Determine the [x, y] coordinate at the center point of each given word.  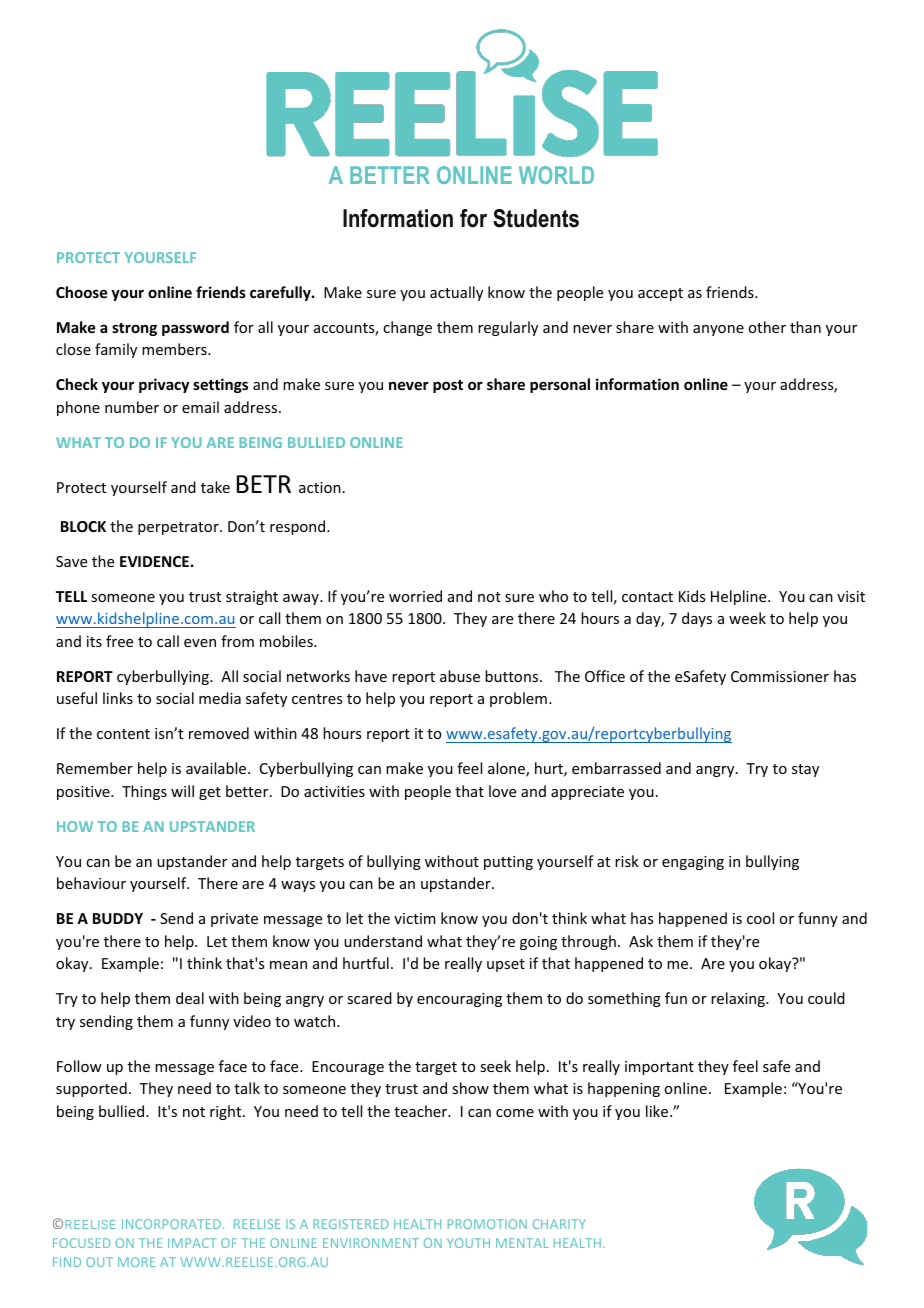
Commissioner [780, 676]
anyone [718, 330]
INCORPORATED [171, 1224]
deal [190, 998]
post [448, 386]
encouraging [459, 1000]
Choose [81, 292]
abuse [460, 676]
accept [660, 294]
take [215, 487]
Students [536, 218]
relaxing [739, 999]
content [123, 734]
